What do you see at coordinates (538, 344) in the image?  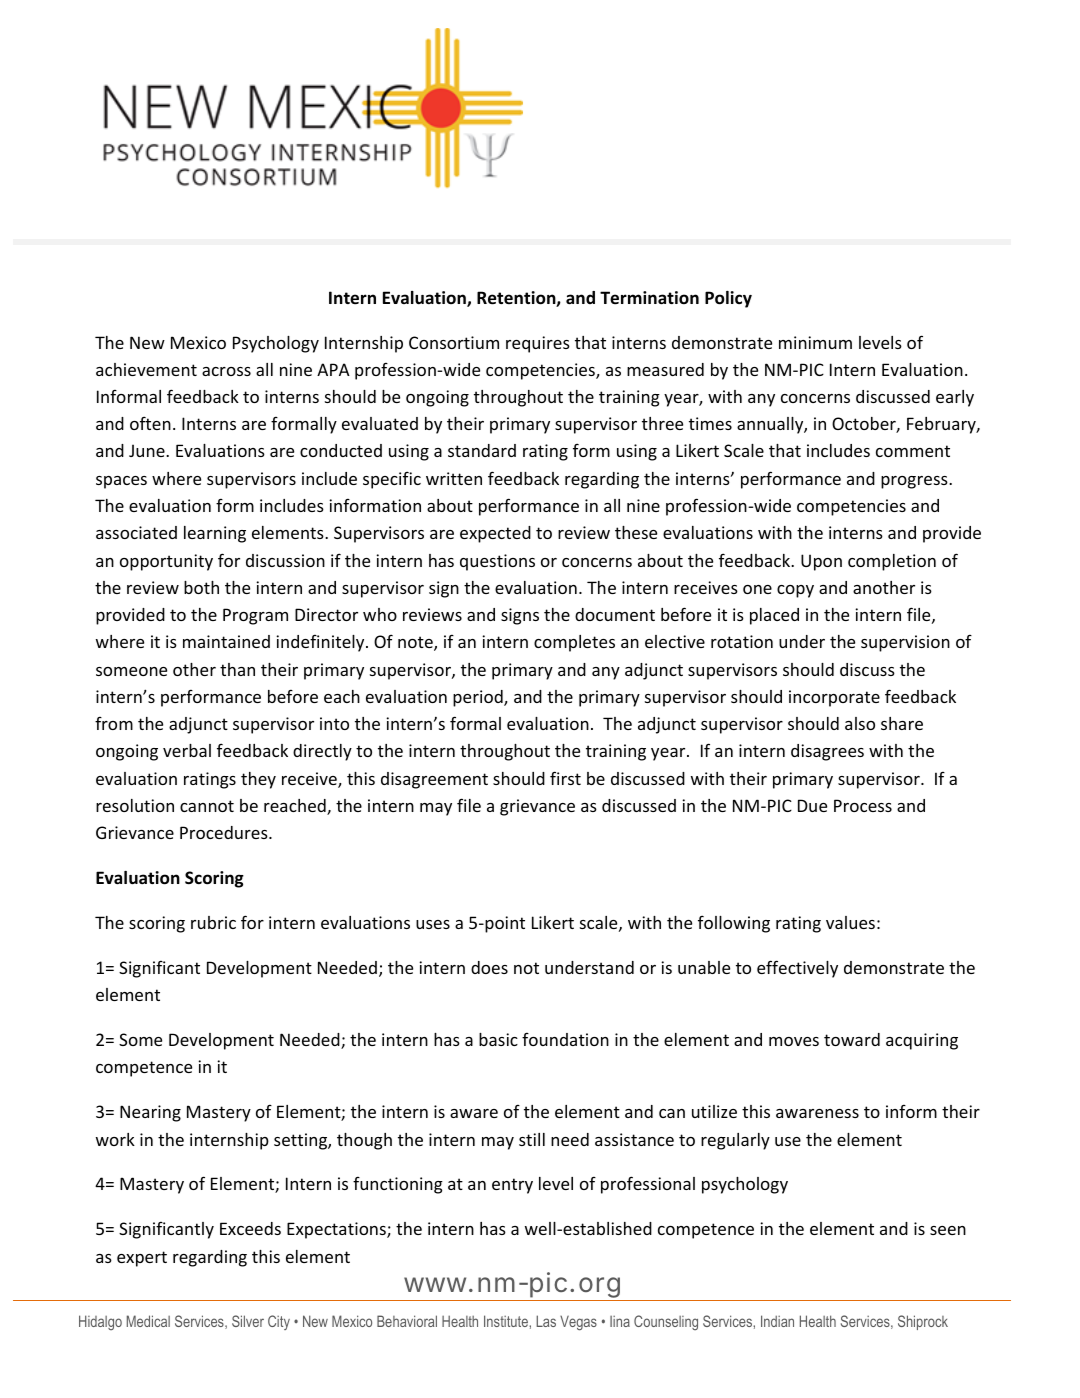 I see `requires` at bounding box center [538, 344].
